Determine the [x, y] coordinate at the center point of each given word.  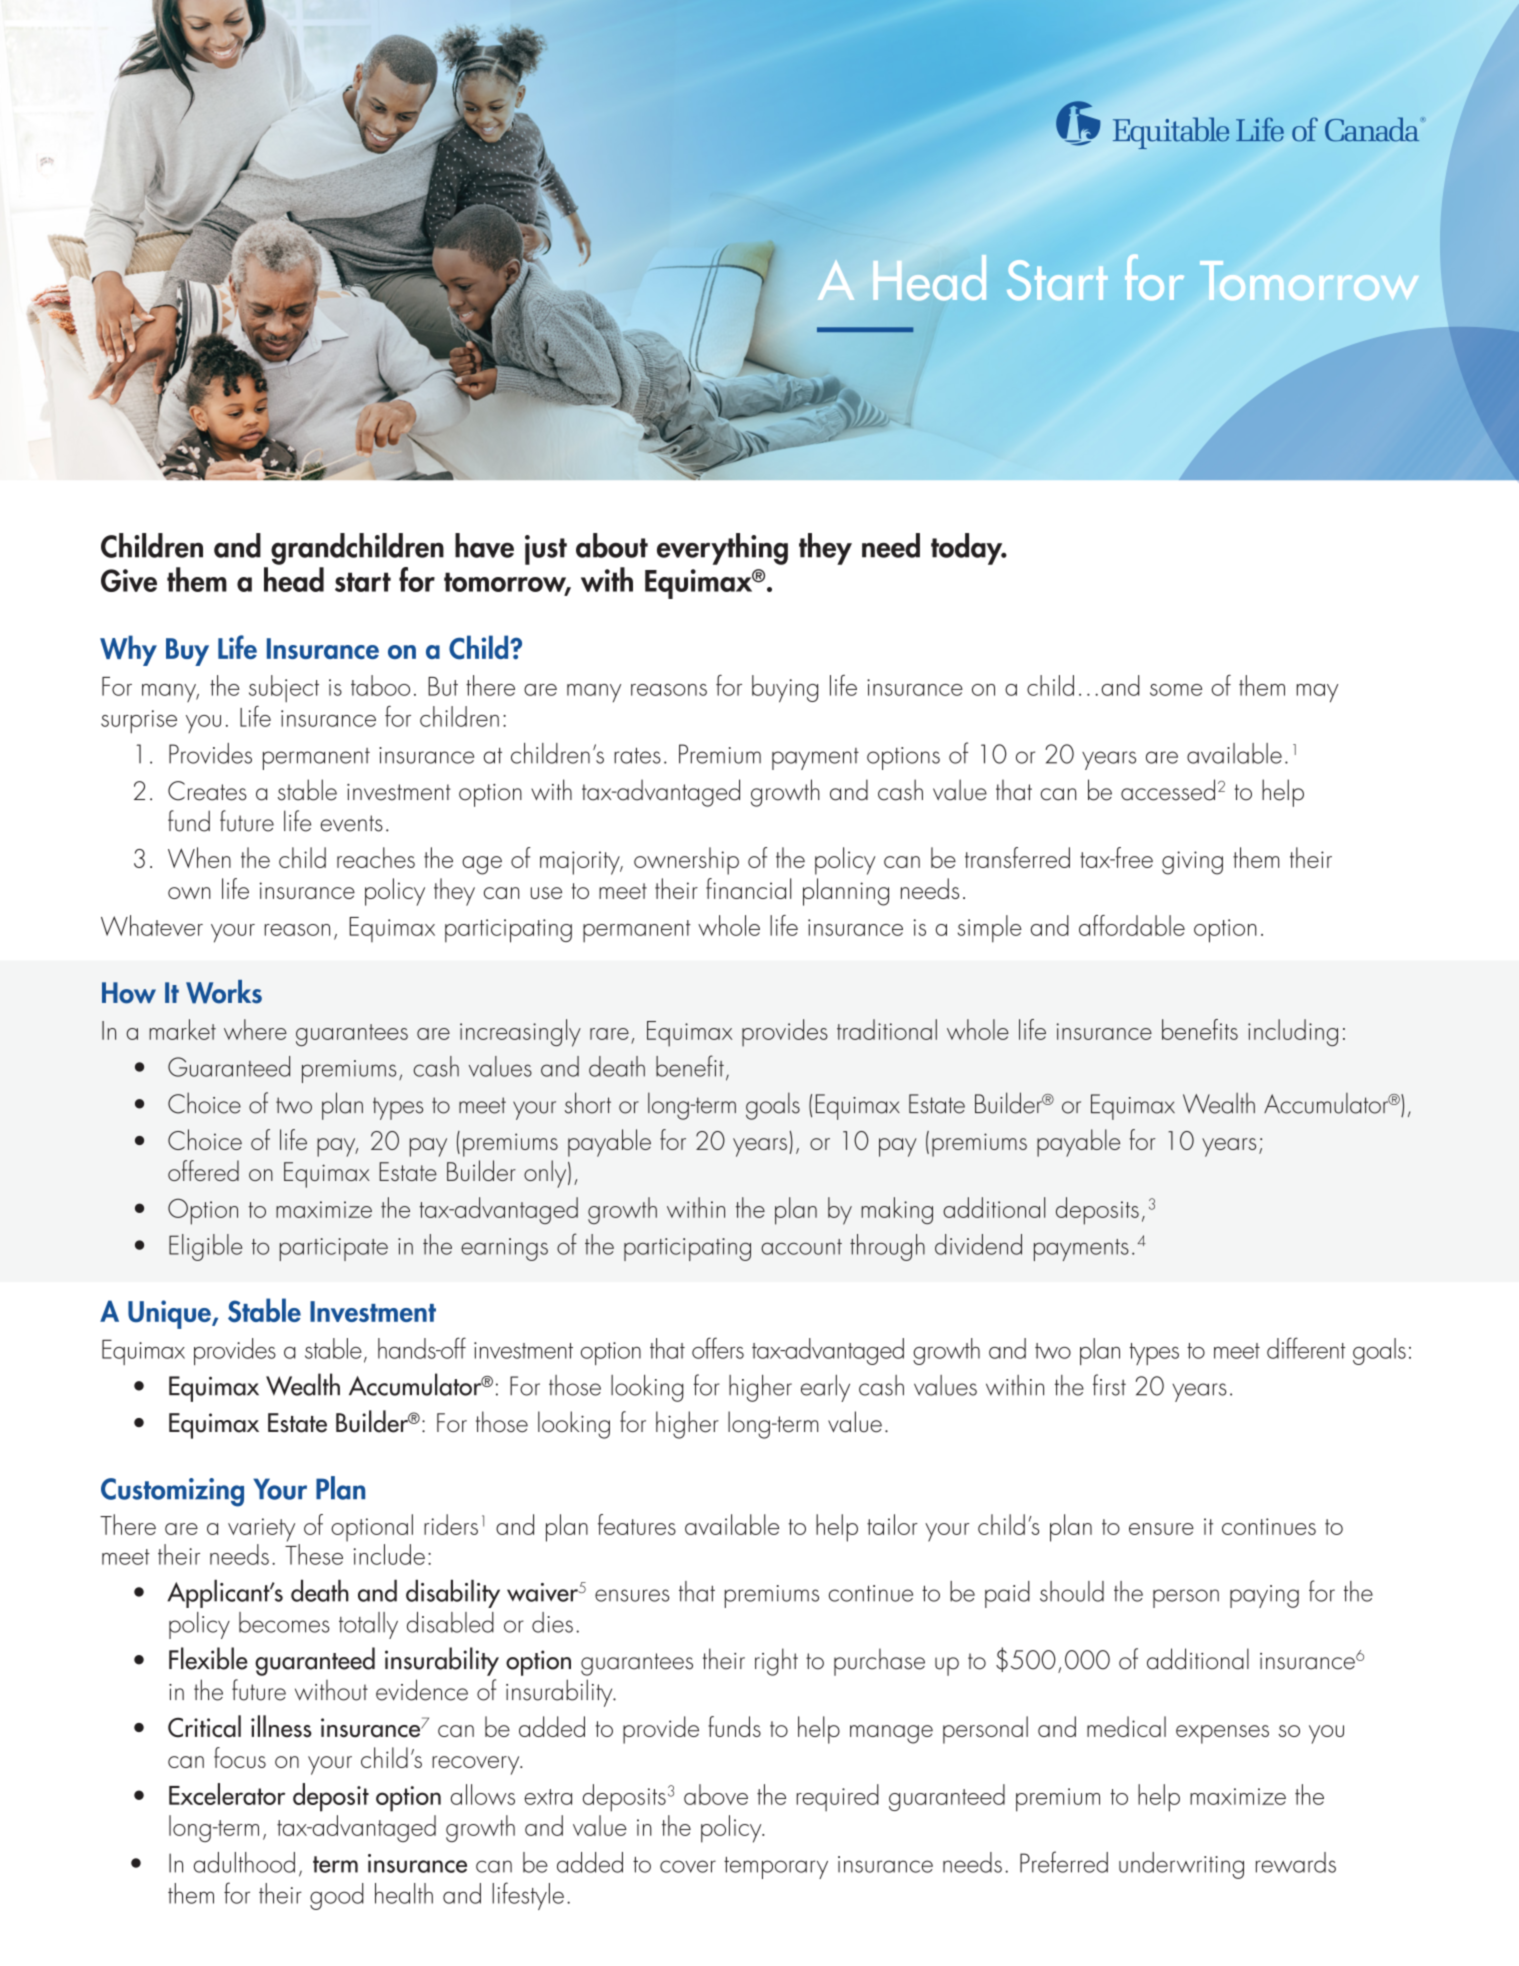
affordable [1132, 925]
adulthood [244, 1862]
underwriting [1181, 1865]
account [801, 1247]
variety [261, 1530]
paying [1264, 1596]
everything [722, 549]
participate [334, 1249]
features [637, 1524]
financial [748, 888]
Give [129, 580]
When [199, 857]
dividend [978, 1244]
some [1176, 690]
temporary [776, 1868]
